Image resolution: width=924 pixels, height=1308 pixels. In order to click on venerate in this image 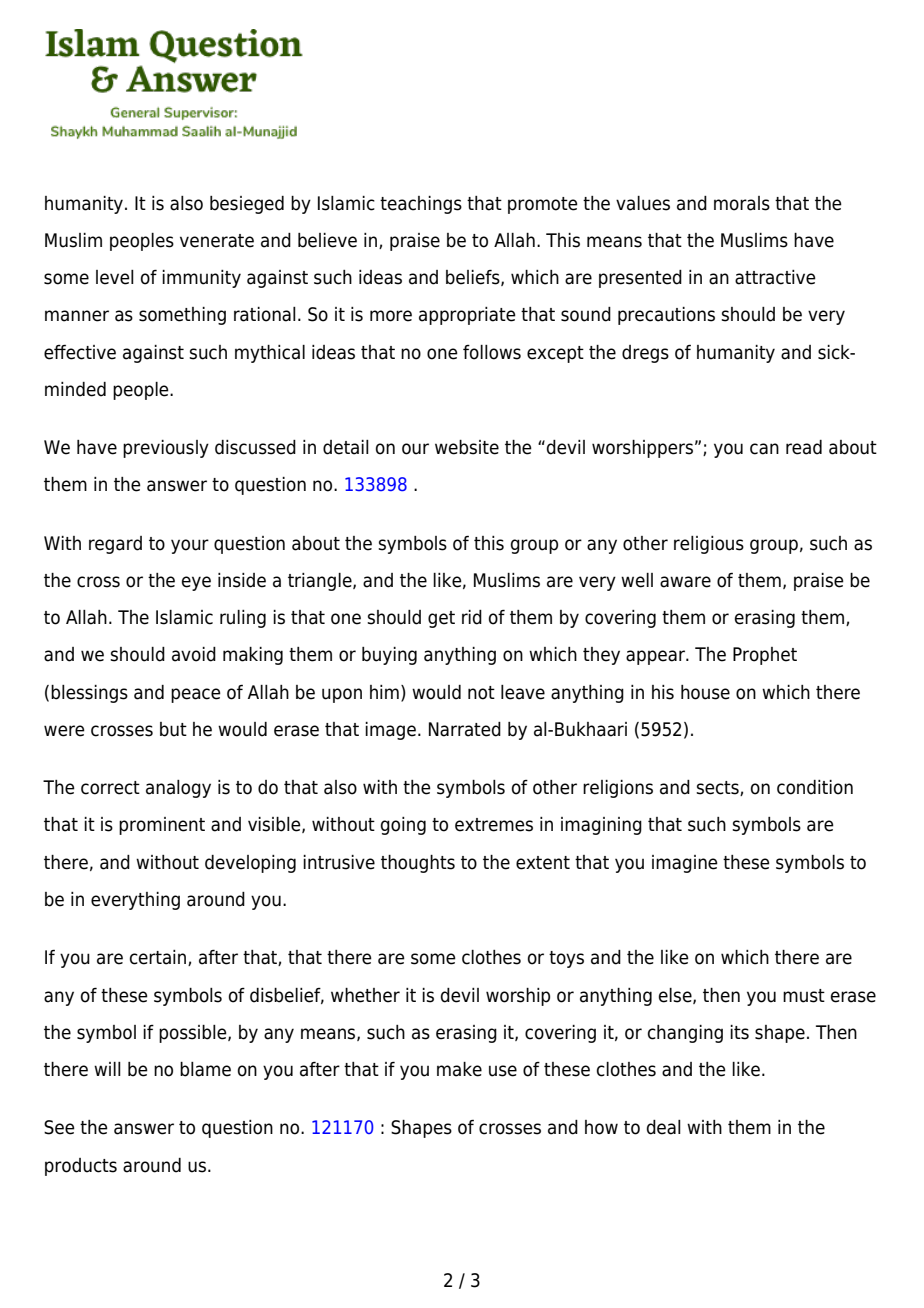, I will do `click(217, 241)`.
